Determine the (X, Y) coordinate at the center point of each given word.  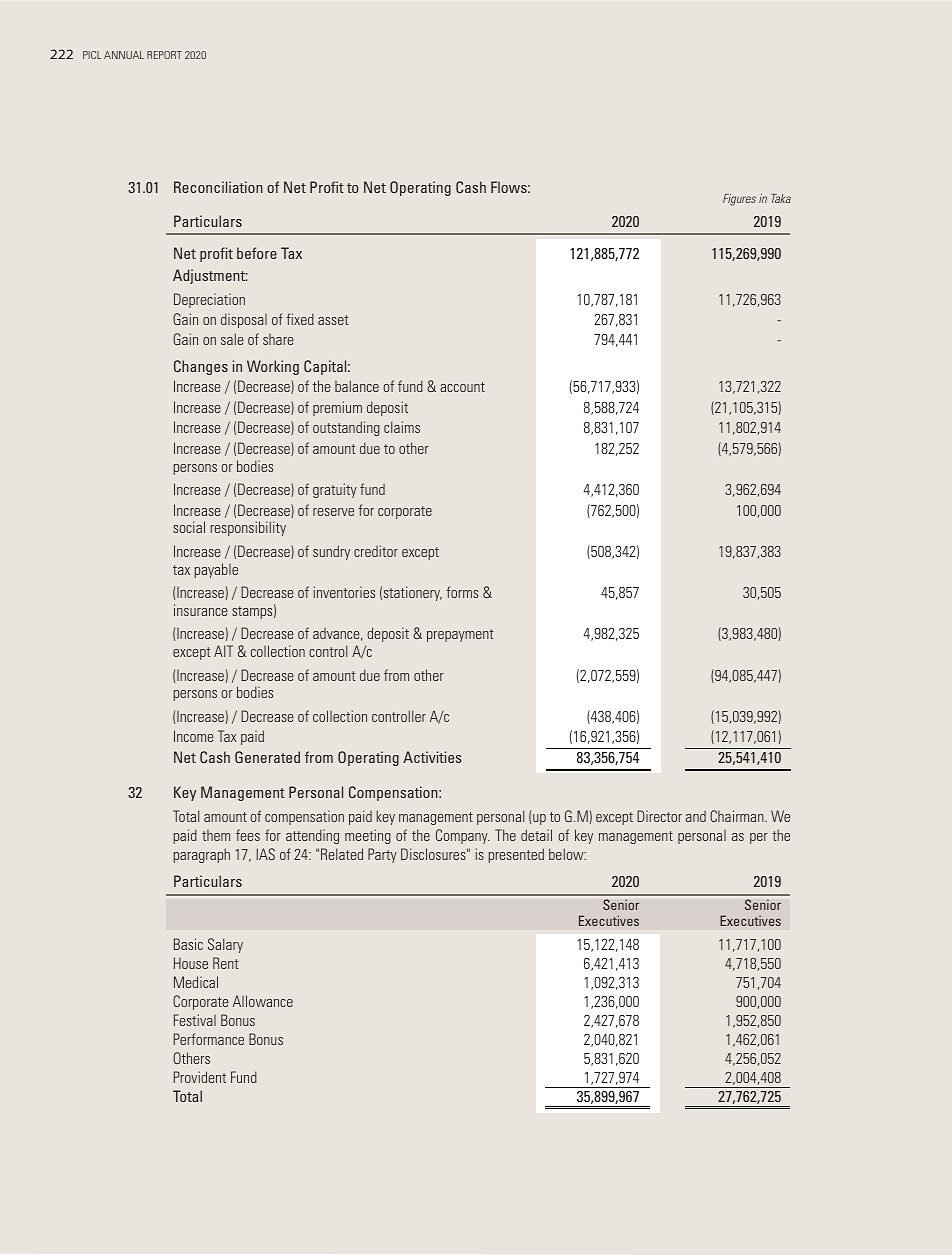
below (567, 854)
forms (462, 592)
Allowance (263, 1001)
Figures (739, 200)
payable (216, 570)
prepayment (460, 635)
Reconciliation (218, 187)
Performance (209, 1039)
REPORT (164, 55)
